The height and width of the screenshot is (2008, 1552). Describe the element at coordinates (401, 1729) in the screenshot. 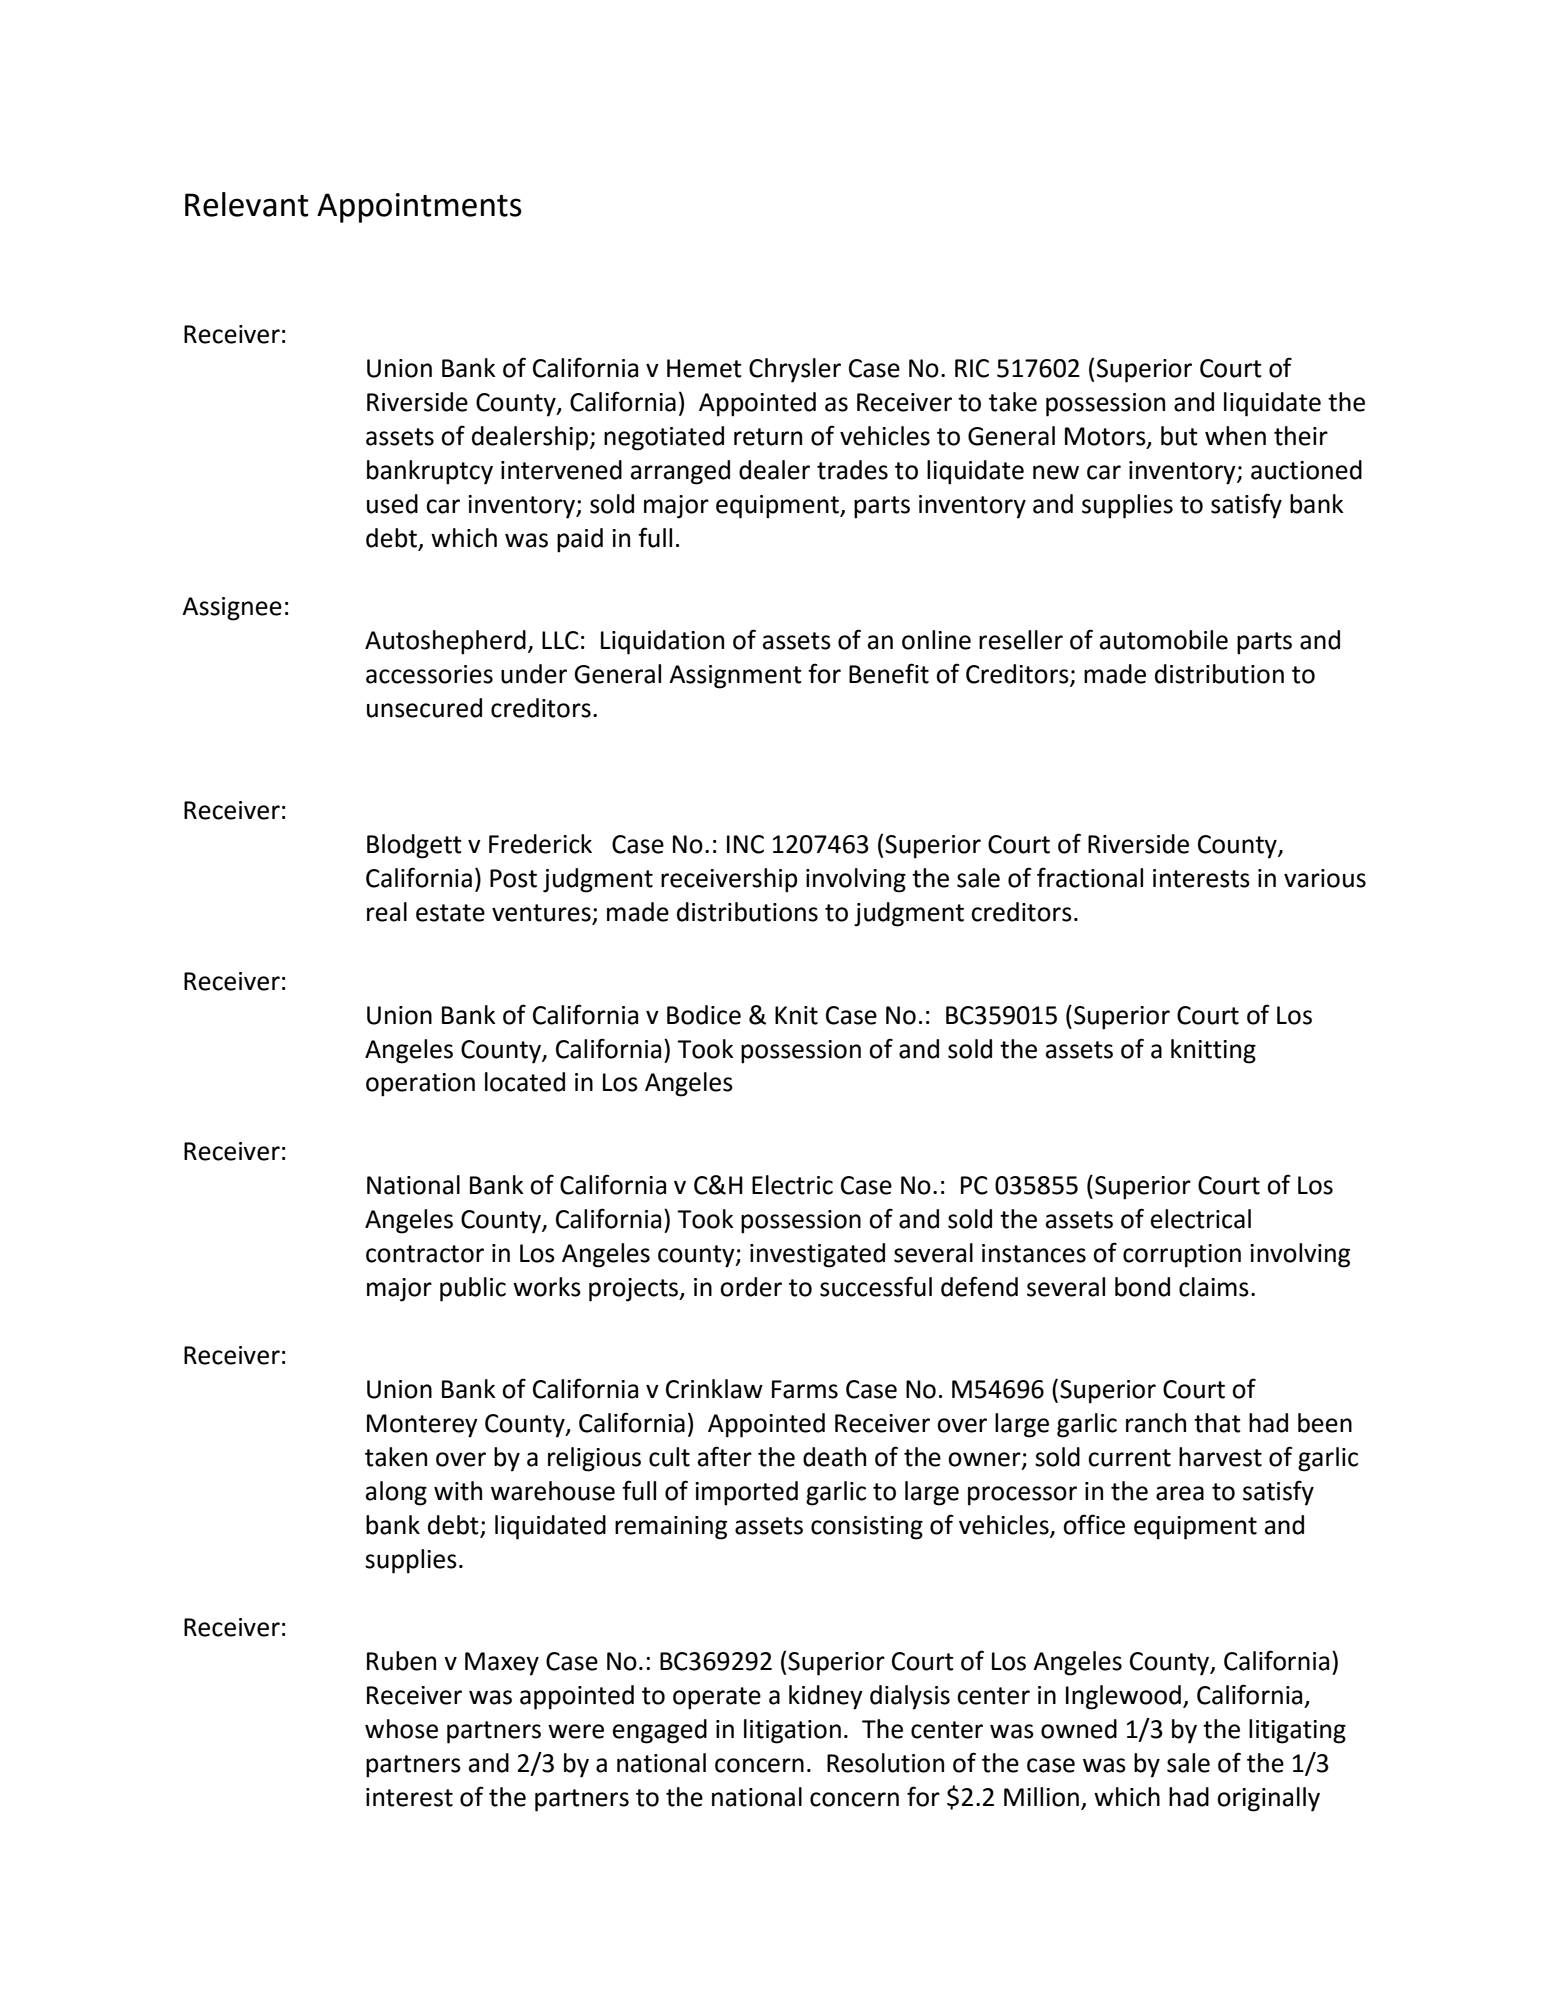

I see `whose` at that location.
